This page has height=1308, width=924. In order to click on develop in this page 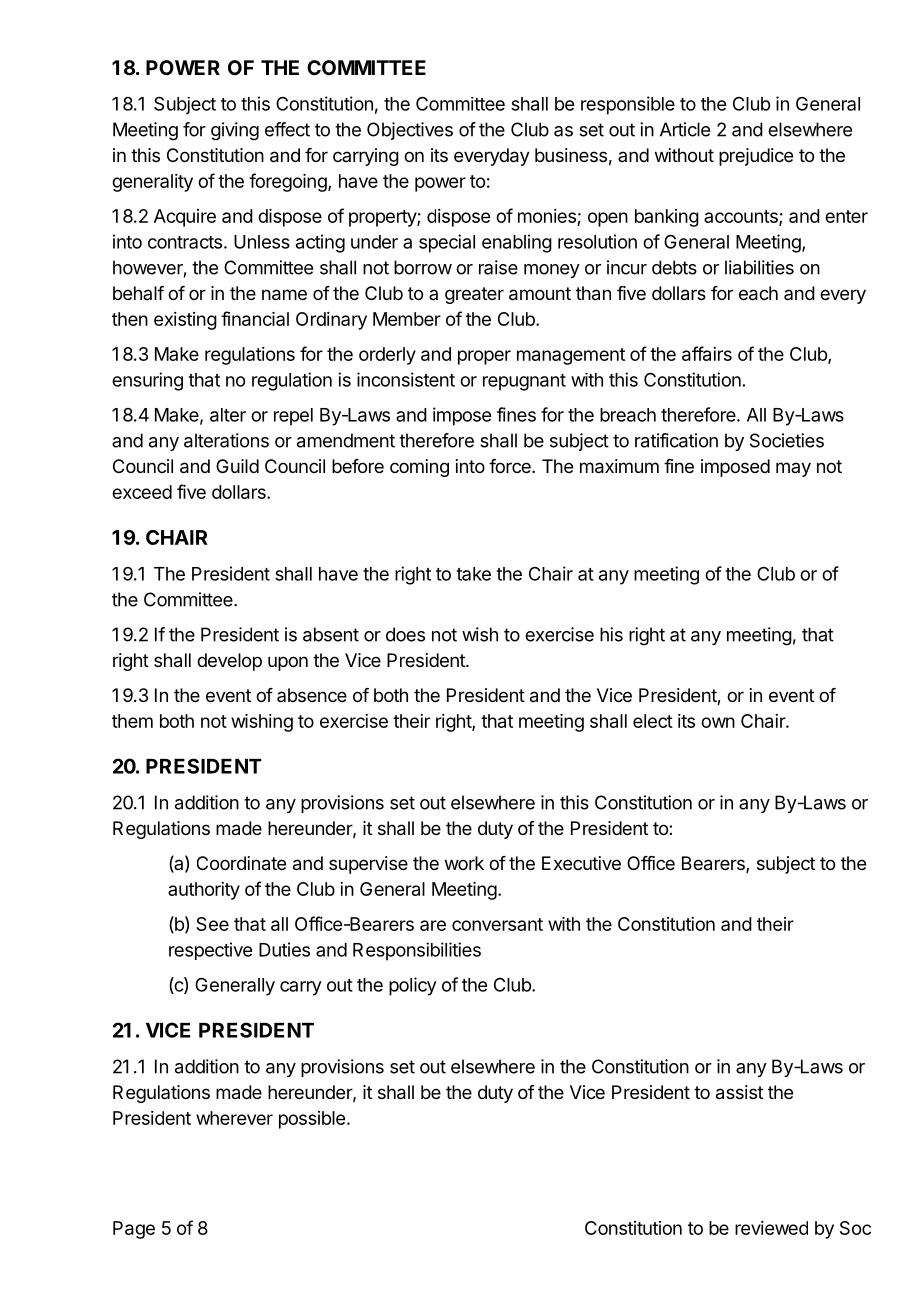, I will do `click(229, 662)`.
